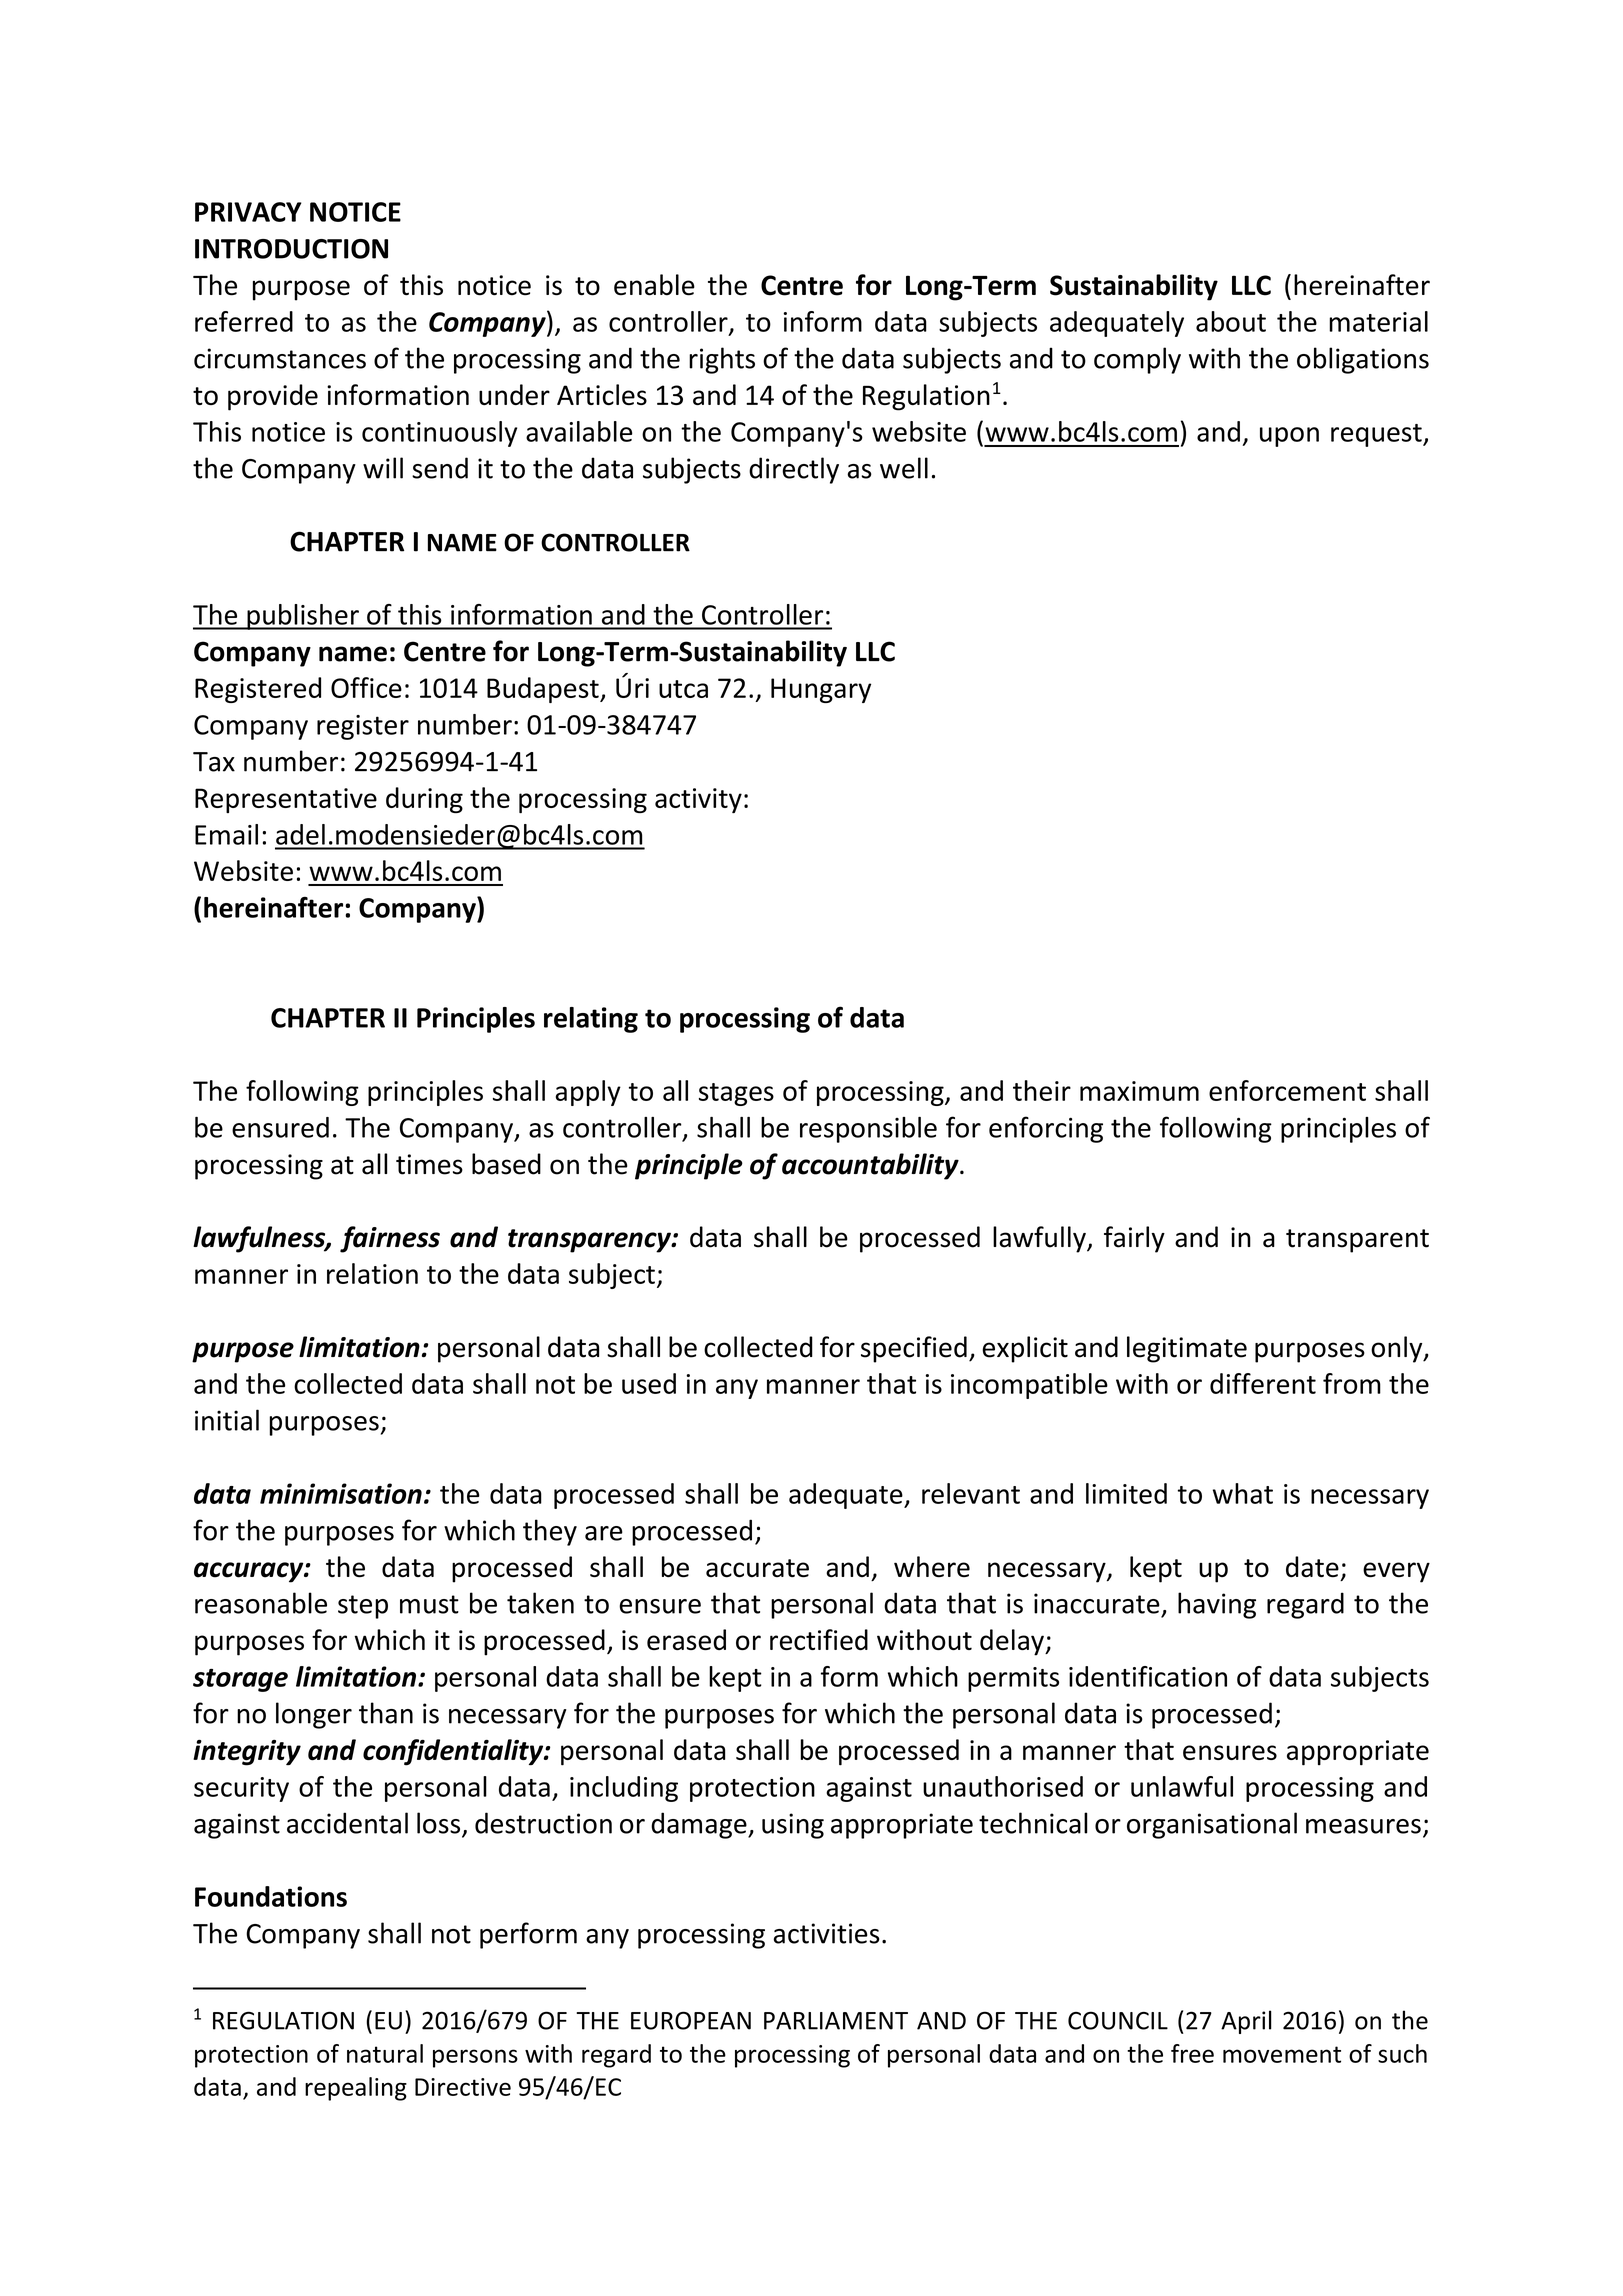  I want to click on PARLIAMENT, so click(836, 2021).
